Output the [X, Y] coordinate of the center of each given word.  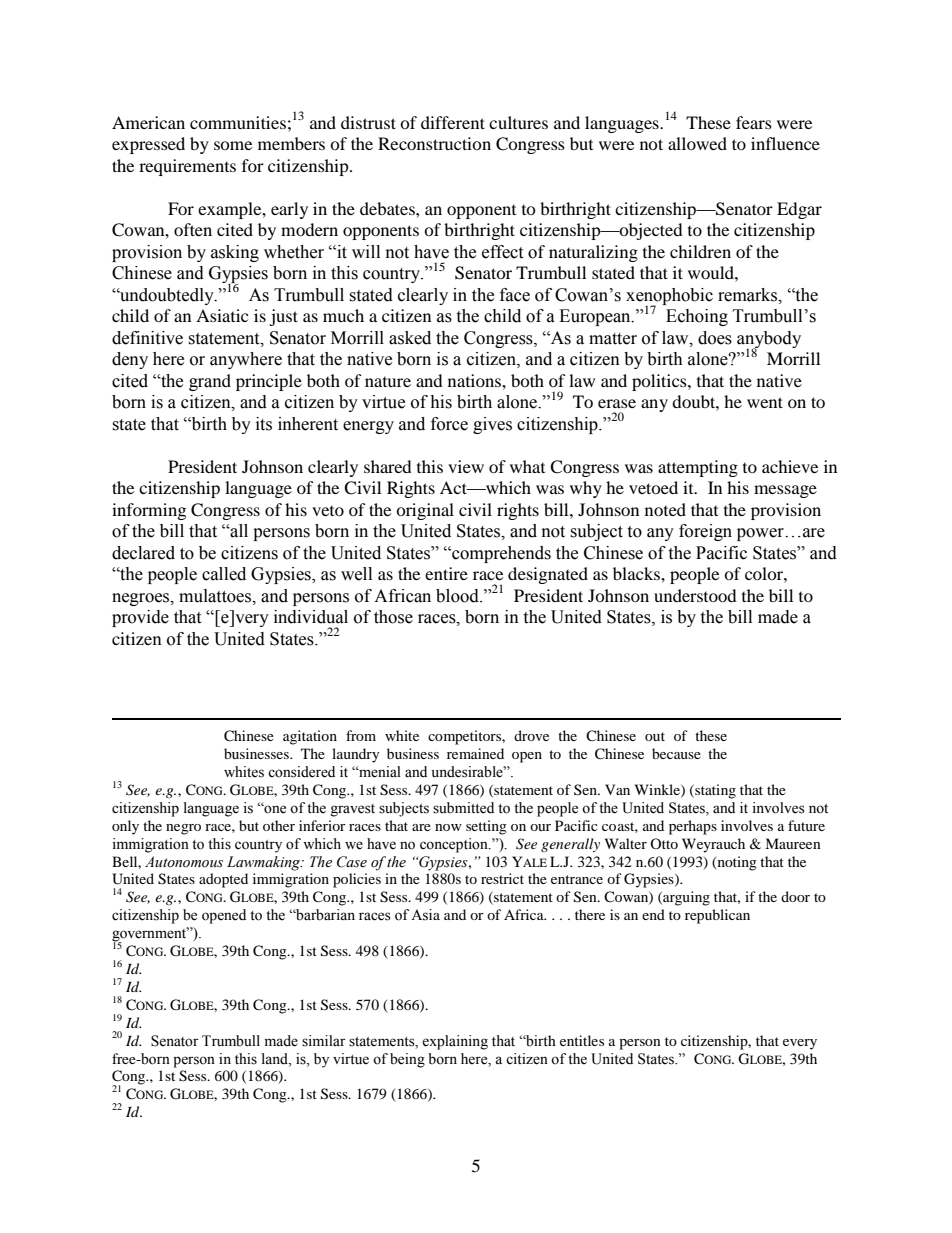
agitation [310, 737]
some [233, 145]
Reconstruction [434, 143]
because [676, 753]
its [264, 424]
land [276, 1059]
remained [475, 753]
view [466, 466]
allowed [697, 143]
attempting [698, 468]
